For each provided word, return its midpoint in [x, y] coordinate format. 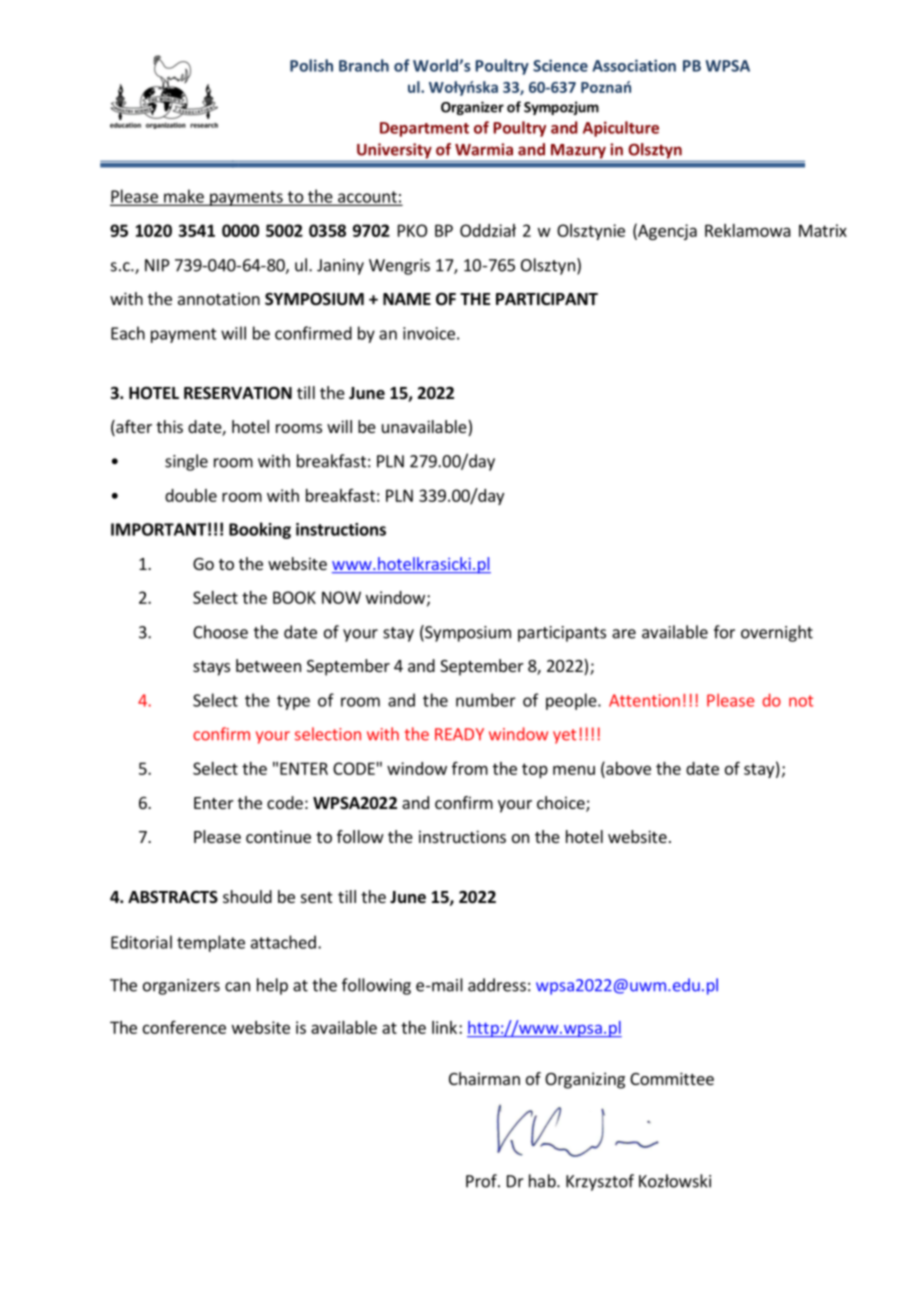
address [497, 985]
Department [424, 129]
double [191, 495]
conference [184, 1027]
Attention [644, 700]
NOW [341, 597]
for [724, 632]
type [293, 702]
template [211, 943]
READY [459, 734]
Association [634, 65]
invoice [429, 333]
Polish [311, 65]
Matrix [823, 230]
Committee [672, 1078]
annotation [219, 298]
